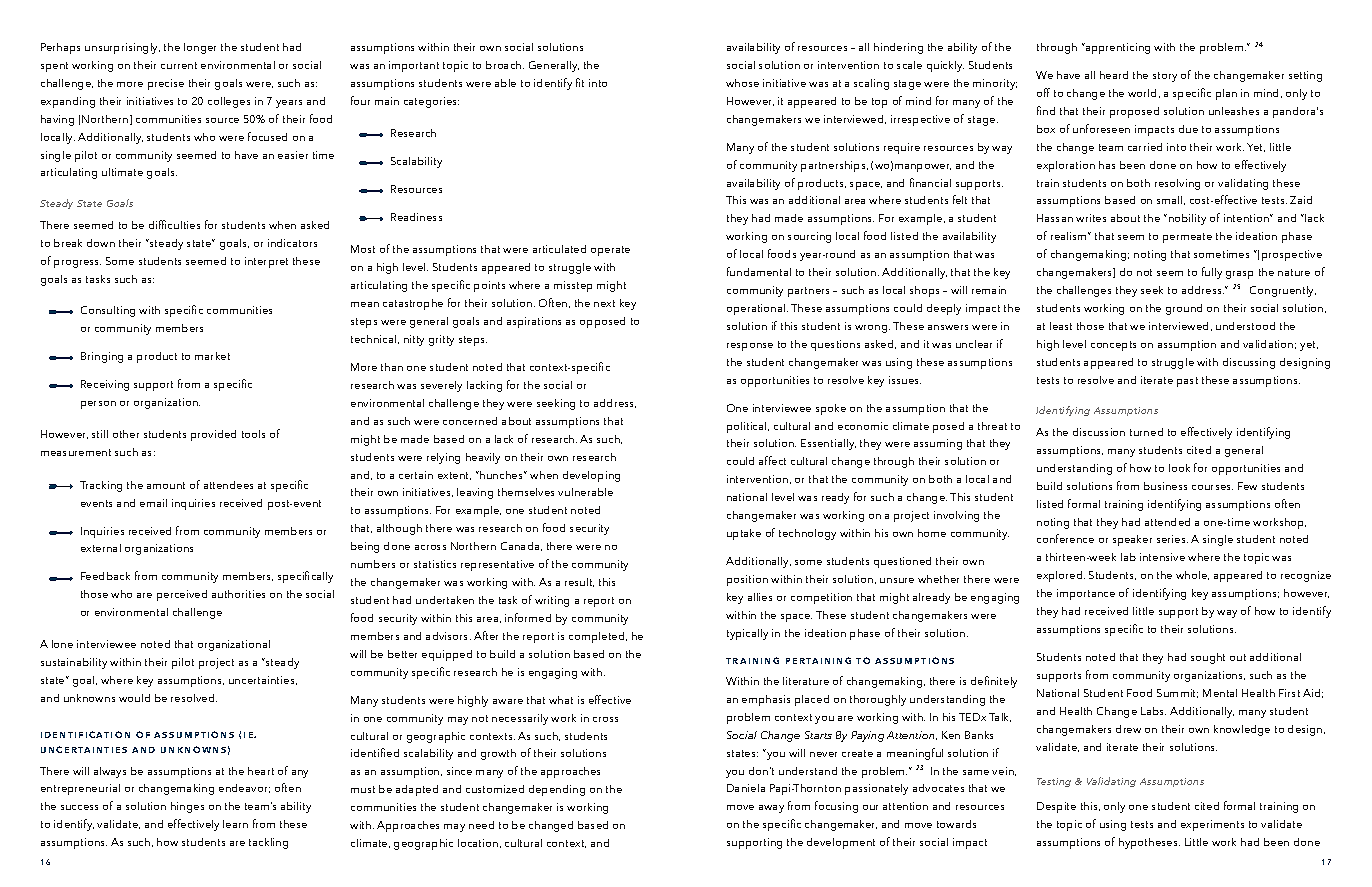  Describe the element at coordinates (235, 824) in the screenshot. I see `learn` at that location.
